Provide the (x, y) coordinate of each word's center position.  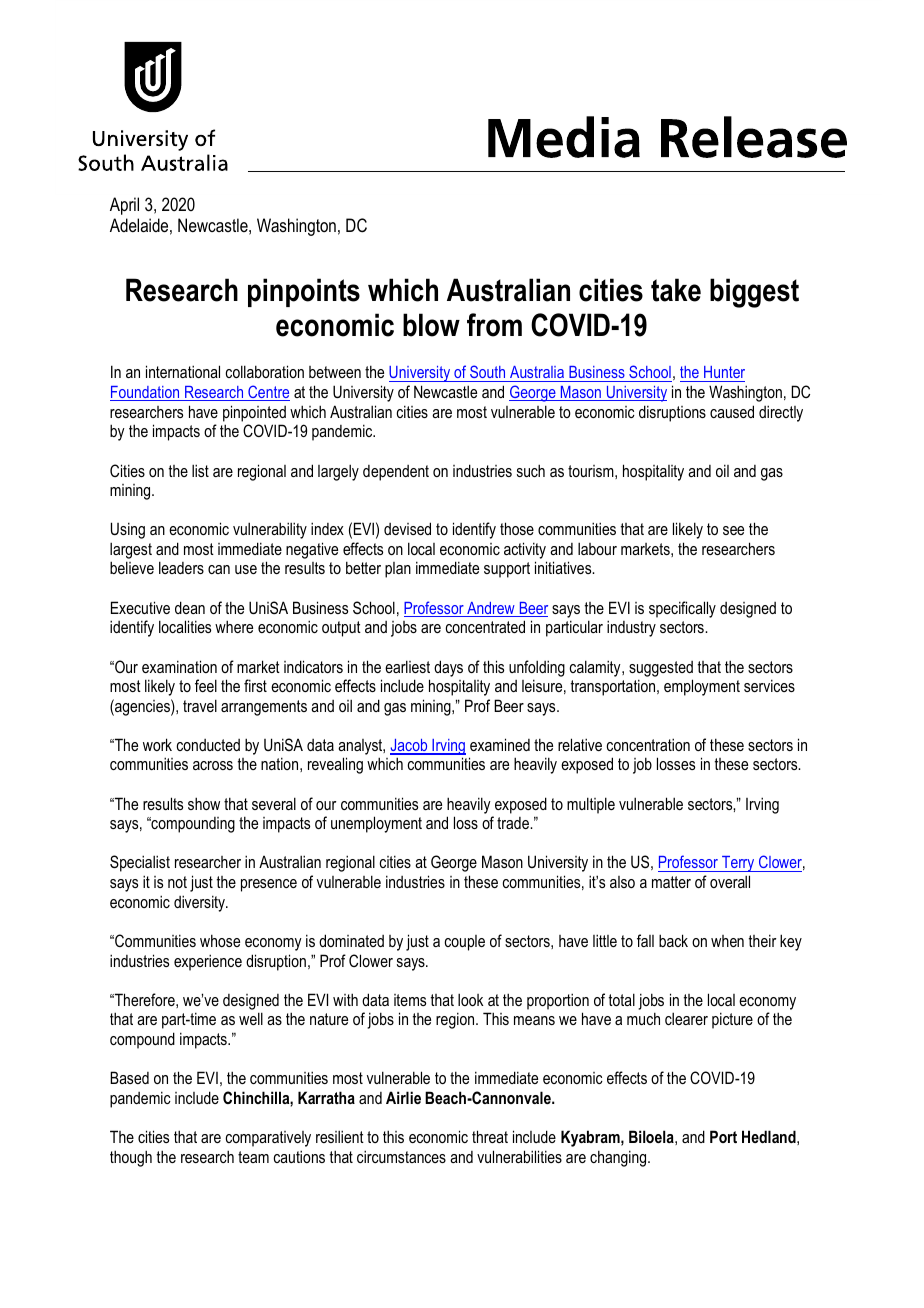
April (124, 206)
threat (490, 1136)
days (448, 668)
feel (206, 685)
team (253, 1157)
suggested (661, 669)
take (676, 290)
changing (619, 1158)
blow (431, 325)
